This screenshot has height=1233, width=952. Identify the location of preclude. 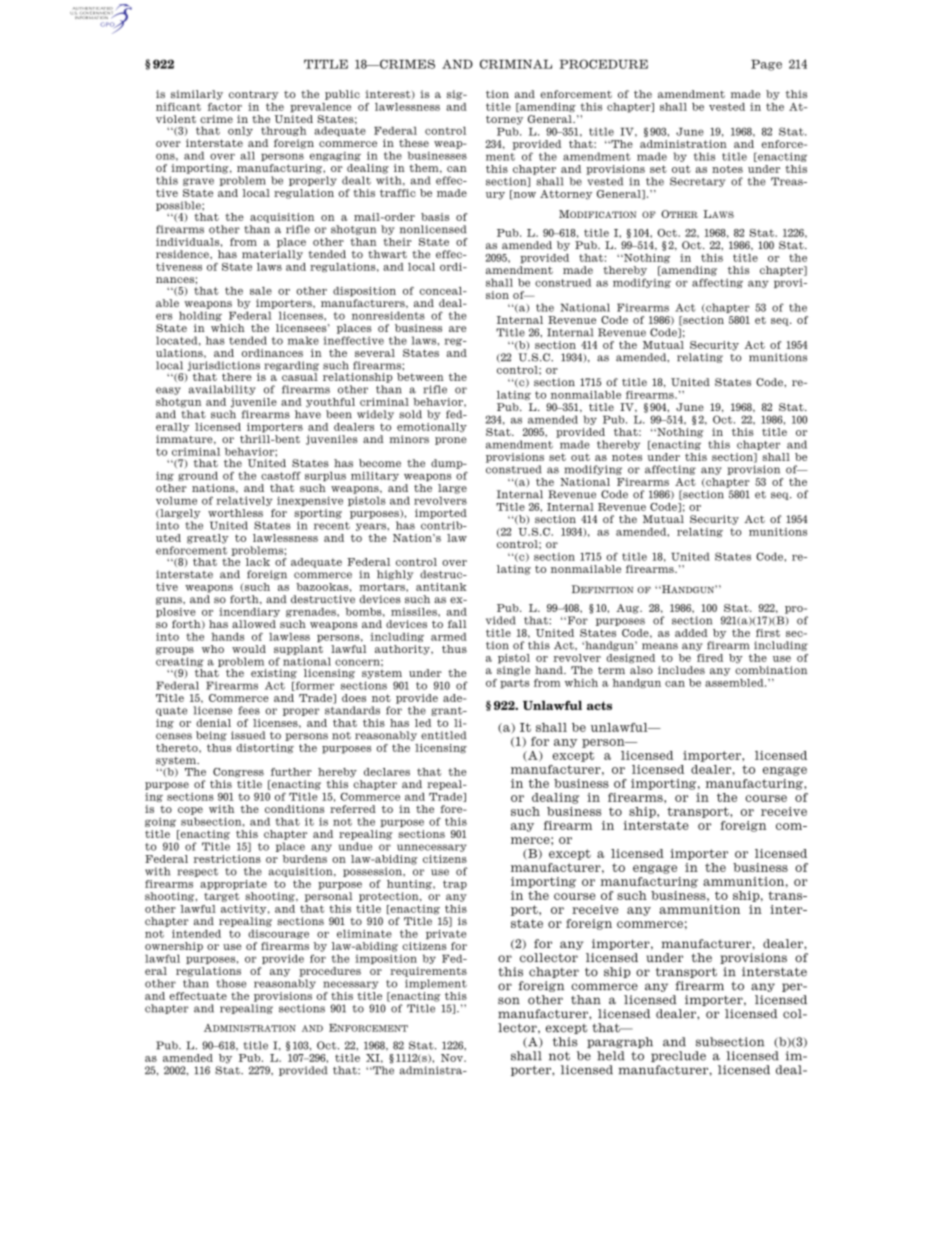
(678, 1056).
